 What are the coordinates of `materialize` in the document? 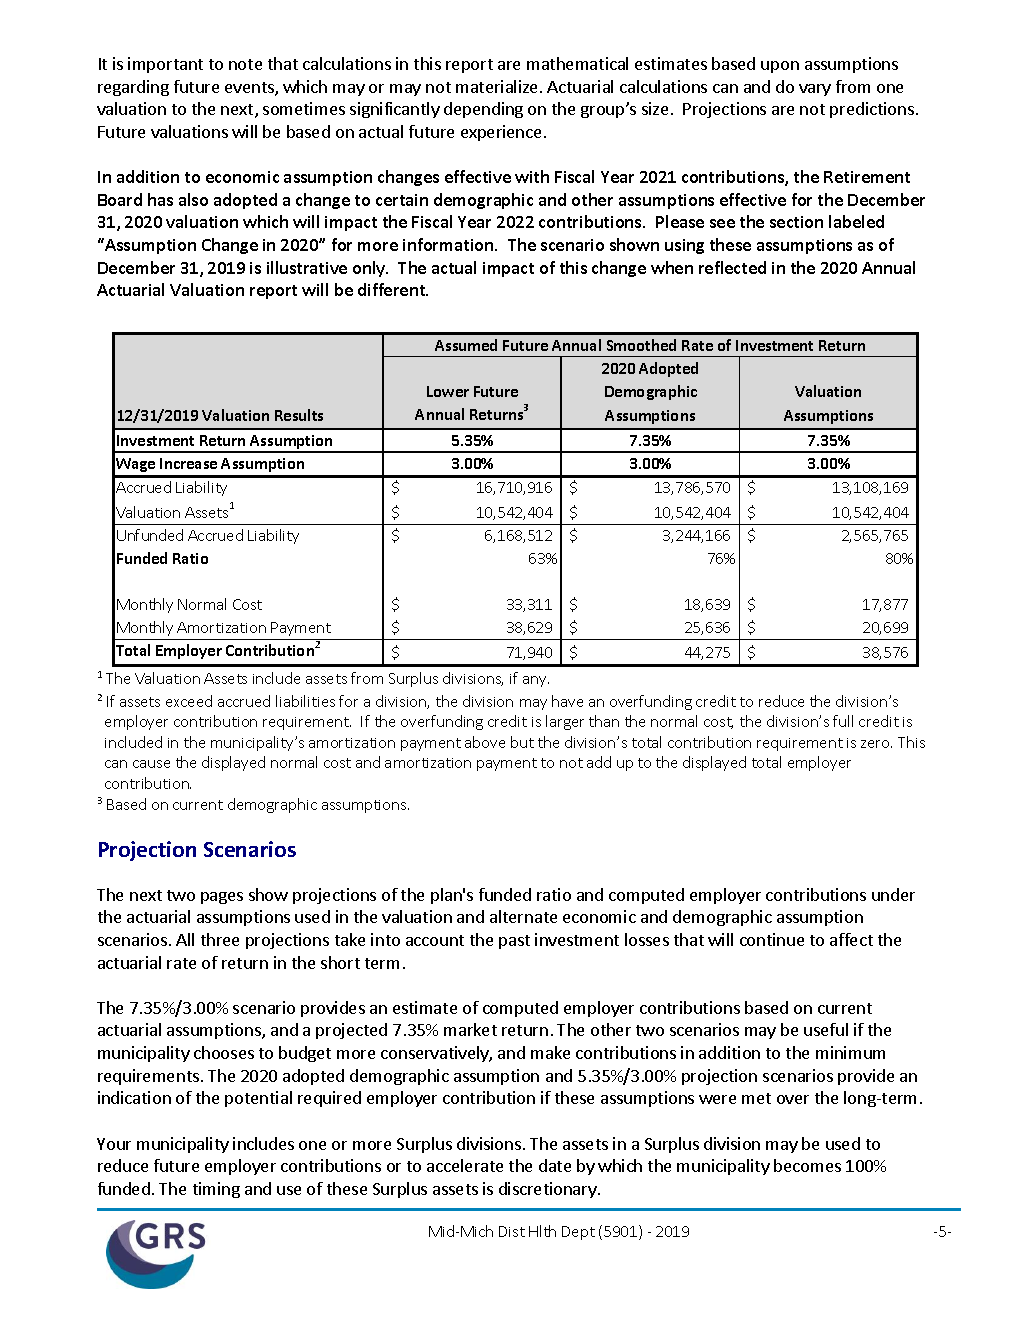 It's located at (498, 86).
